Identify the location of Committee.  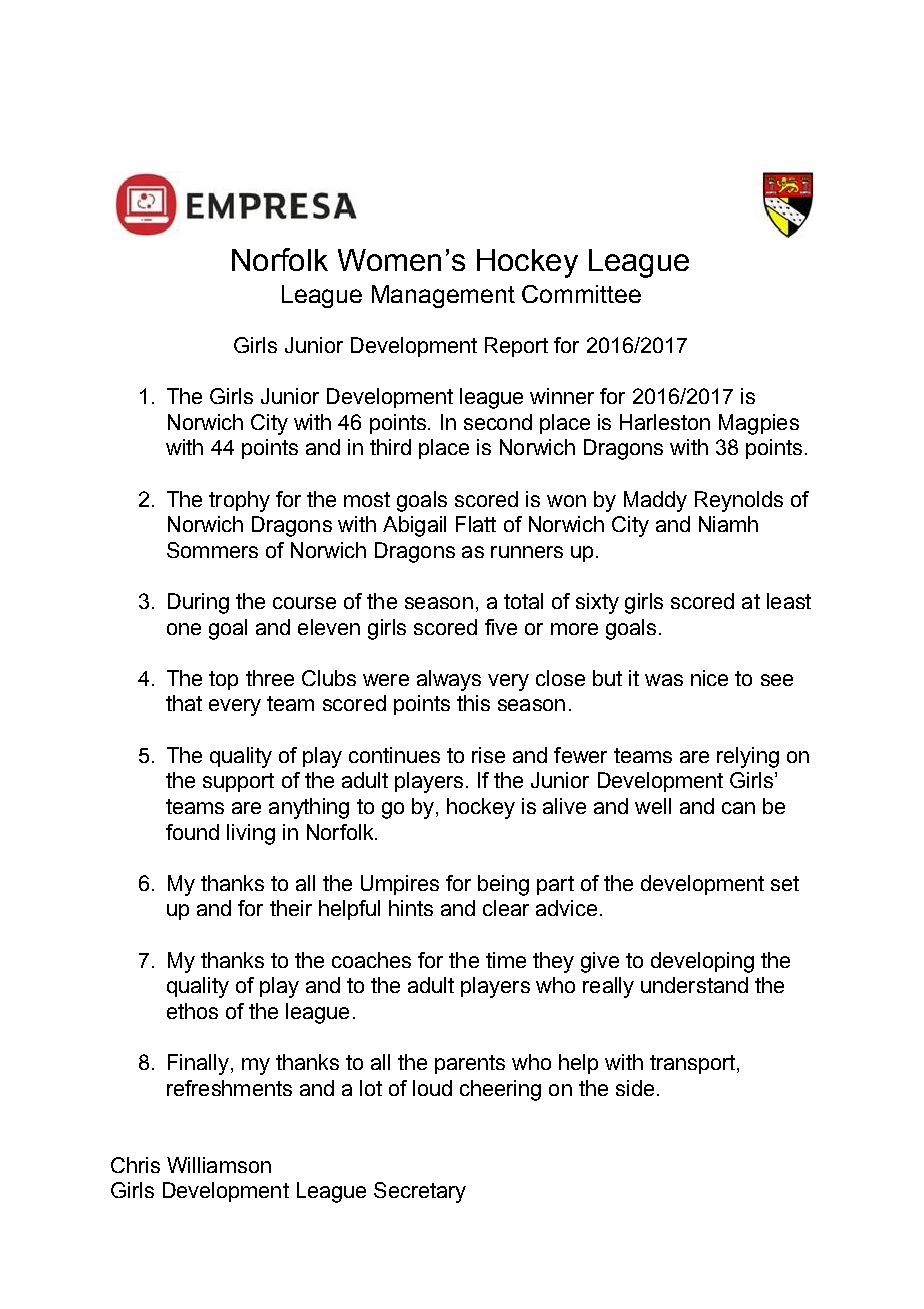
(581, 294).
